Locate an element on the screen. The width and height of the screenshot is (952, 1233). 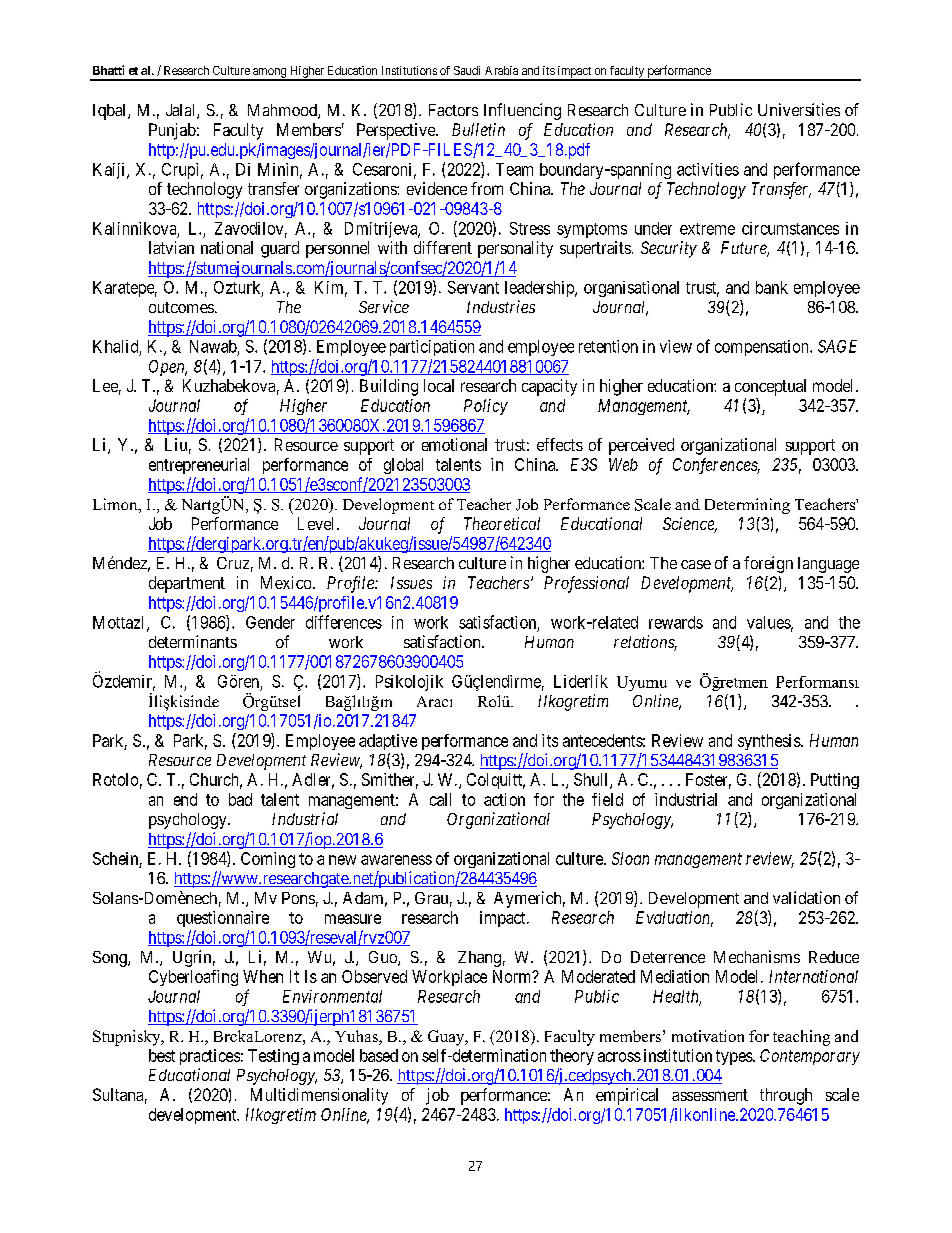
validation is located at coordinates (806, 897).
